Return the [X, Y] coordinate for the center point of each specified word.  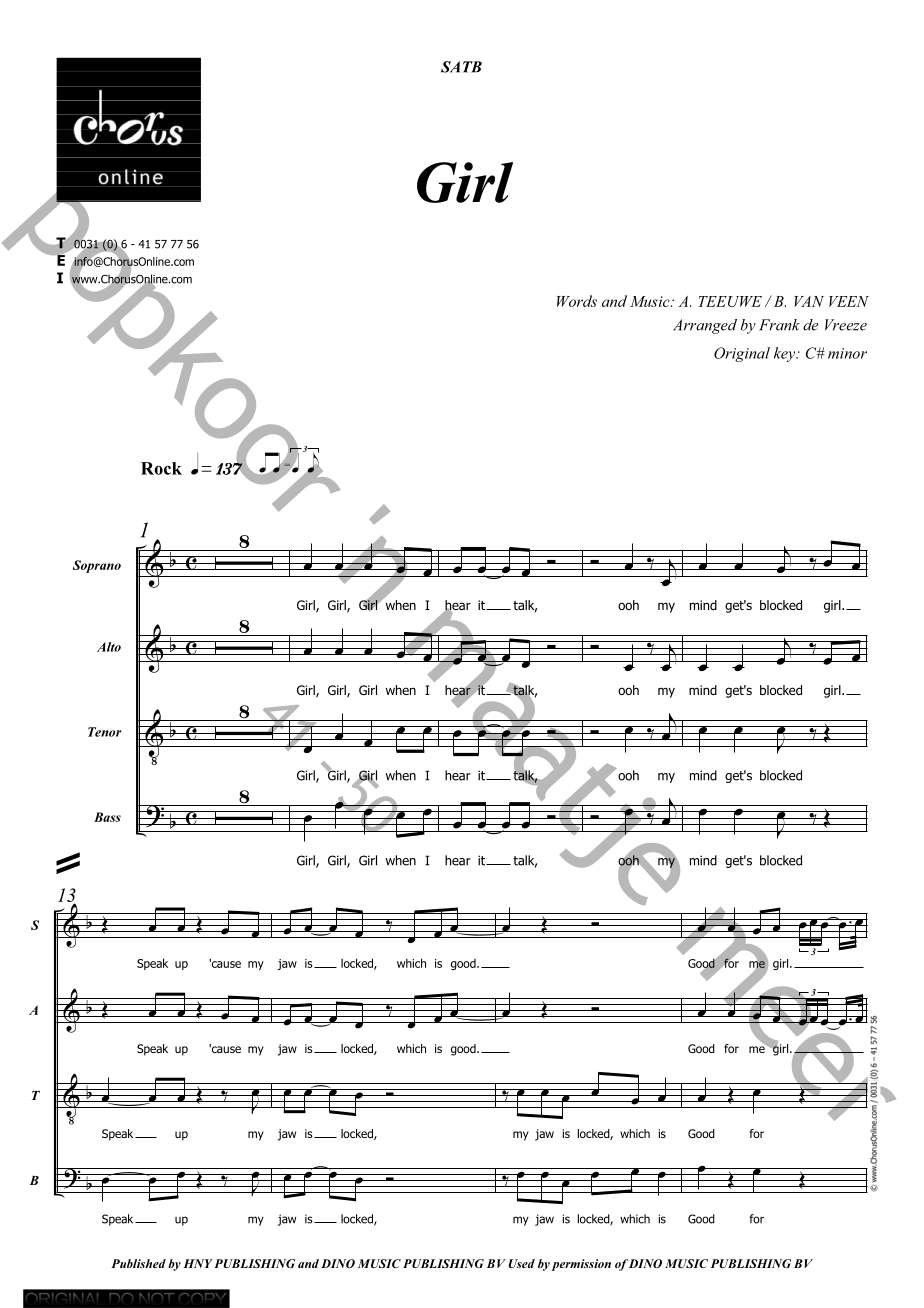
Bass [107, 817]
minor [847, 353]
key [786, 354]
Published [138, 1263]
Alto [109, 647]
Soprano [97, 566]
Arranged [705, 326]
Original [742, 354]
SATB [461, 67]
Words [577, 301]
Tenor [104, 732]
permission [581, 1265]
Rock [161, 468]
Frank [779, 325]
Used [521, 1263]
